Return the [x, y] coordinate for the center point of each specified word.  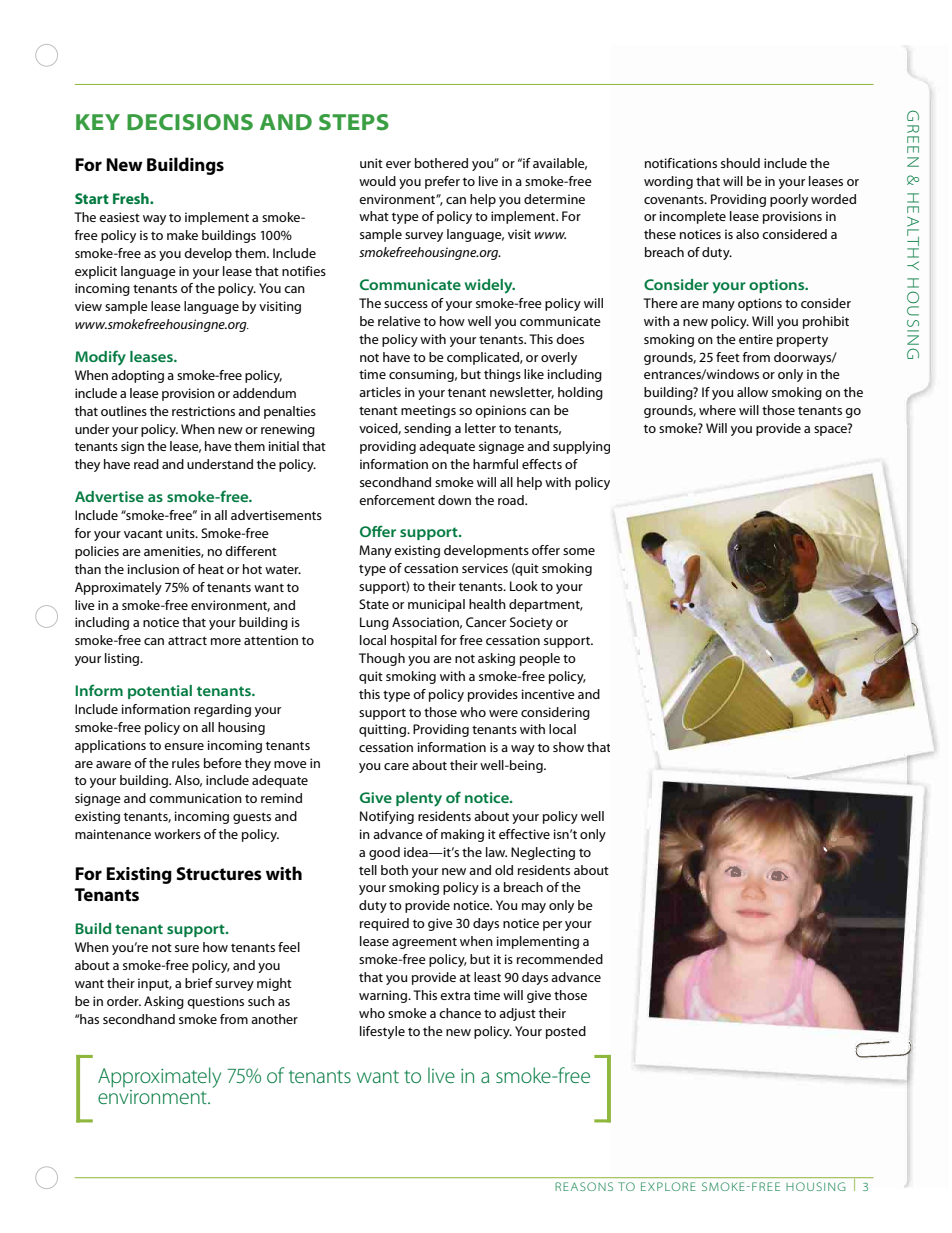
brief [199, 983]
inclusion [153, 569]
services [485, 568]
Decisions [190, 122]
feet [728, 357]
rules [186, 763]
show [568, 747]
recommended [560, 959]
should [740, 163]
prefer [442, 182]
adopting [137, 376]
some [579, 551]
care [396, 766]
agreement [424, 943]
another [274, 1019]
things [502, 375]
